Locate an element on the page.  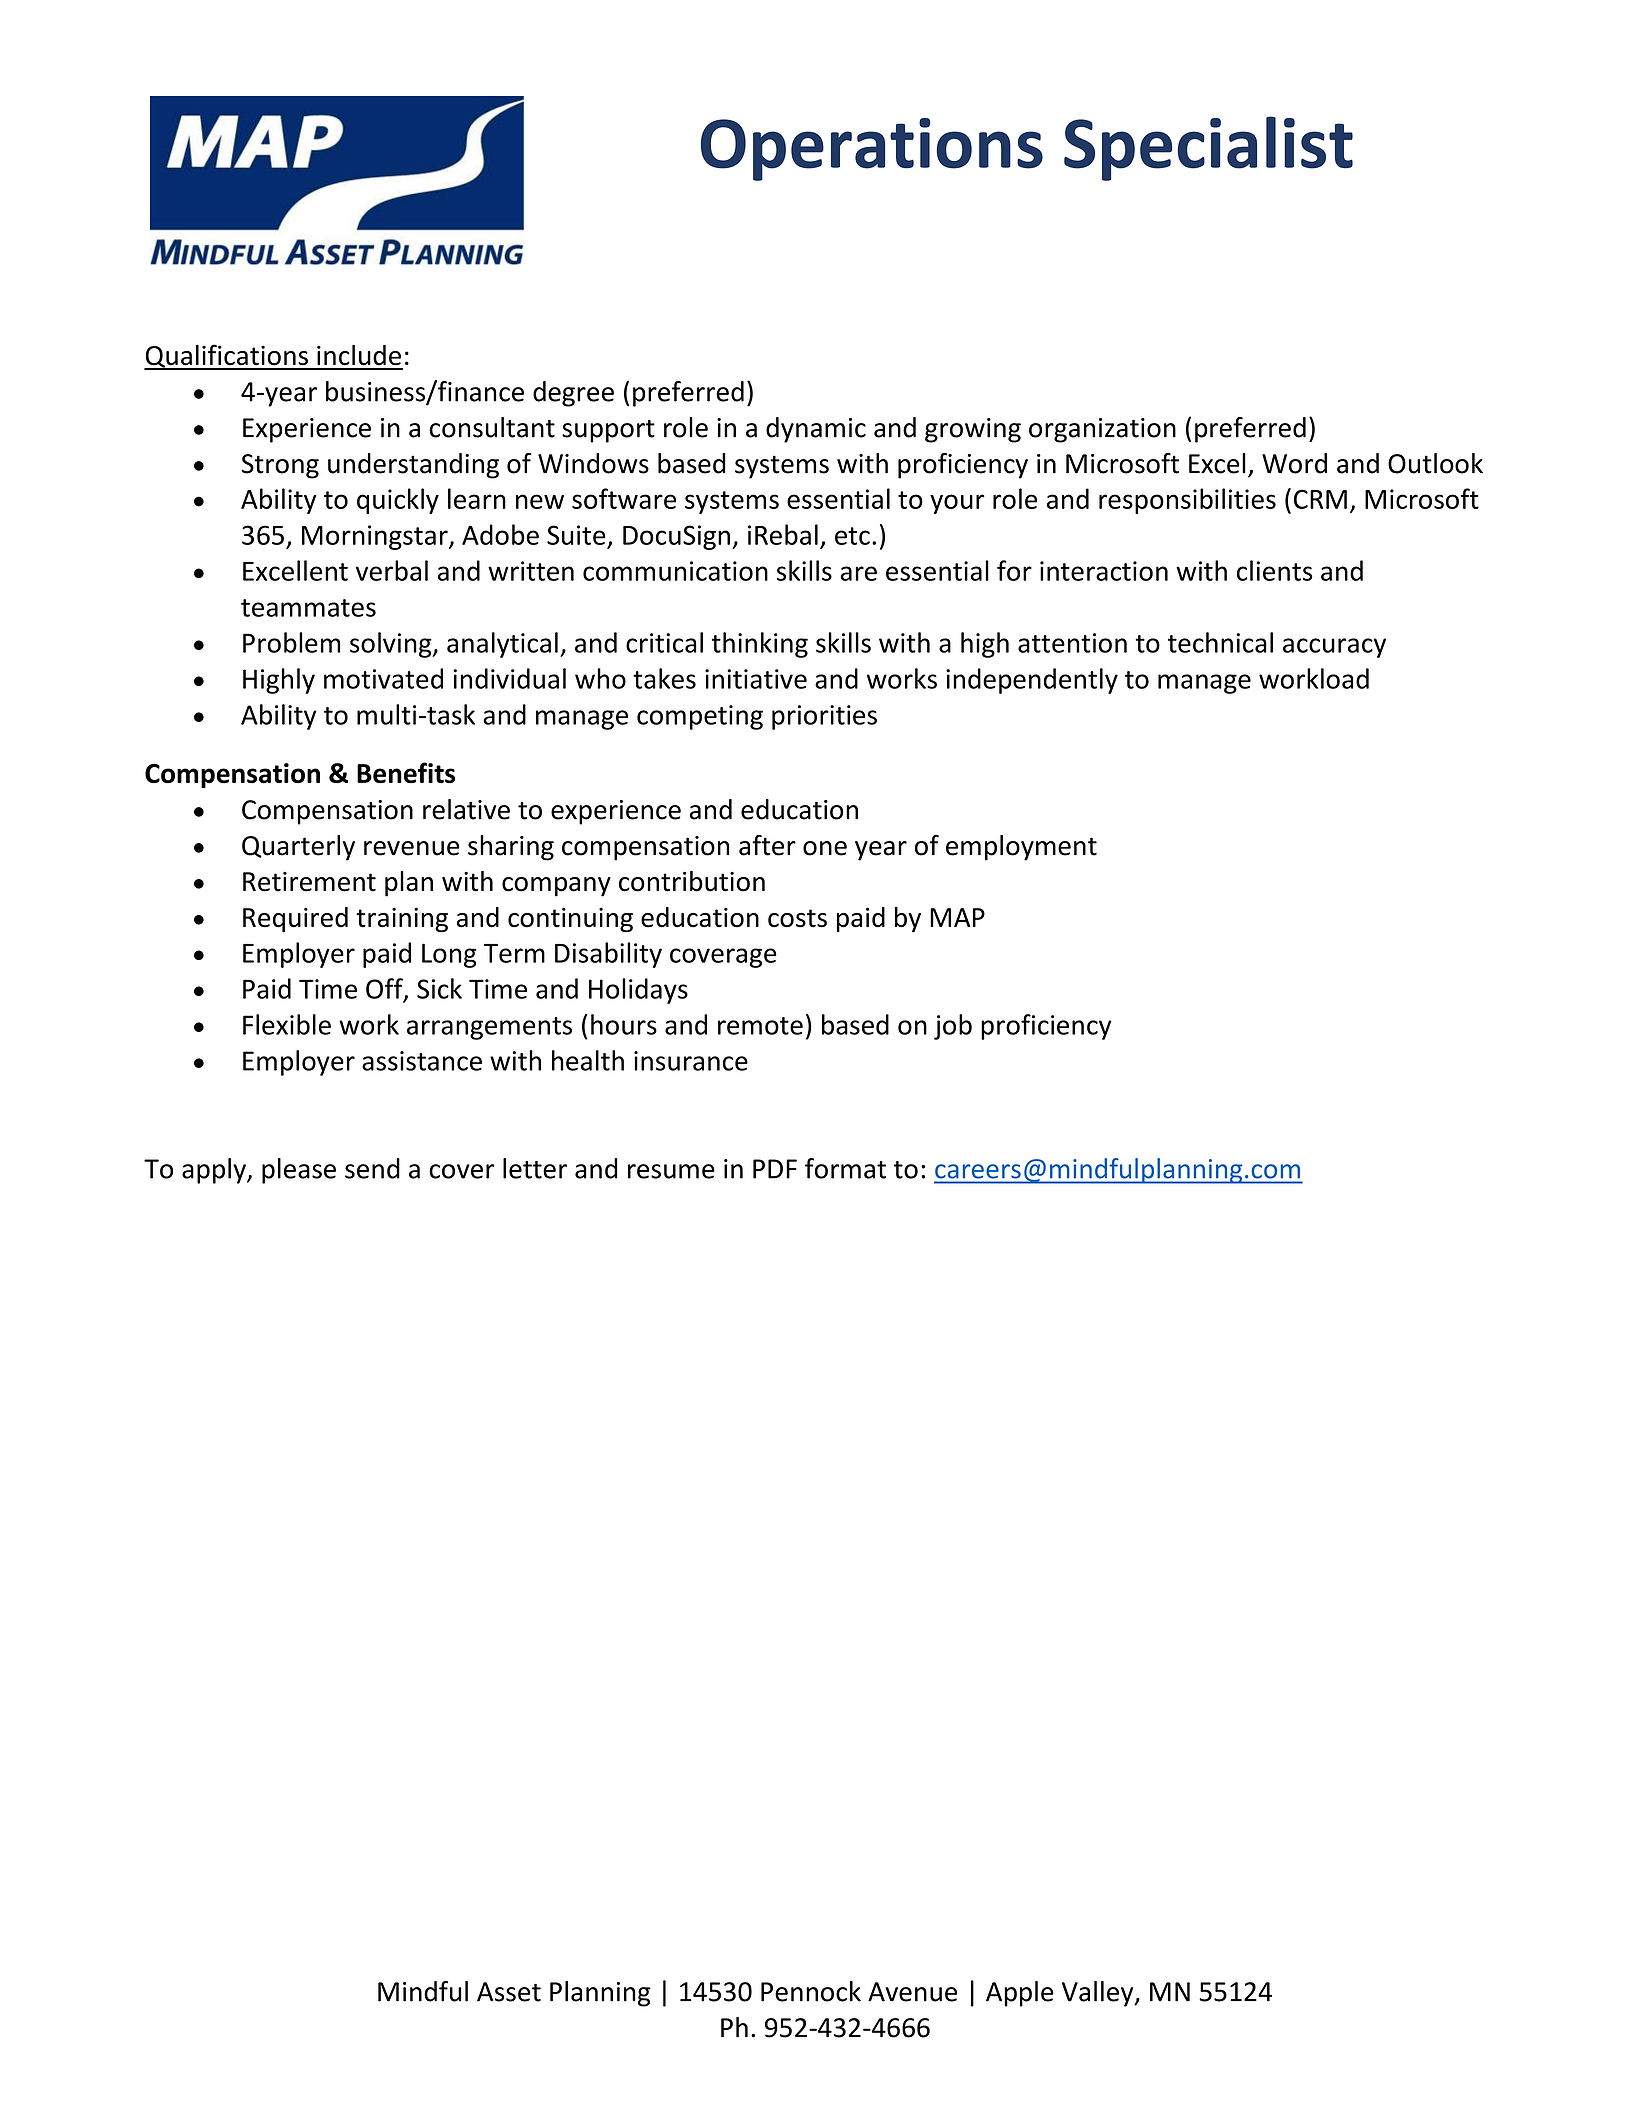
Specialist is located at coordinates (1208, 148).
